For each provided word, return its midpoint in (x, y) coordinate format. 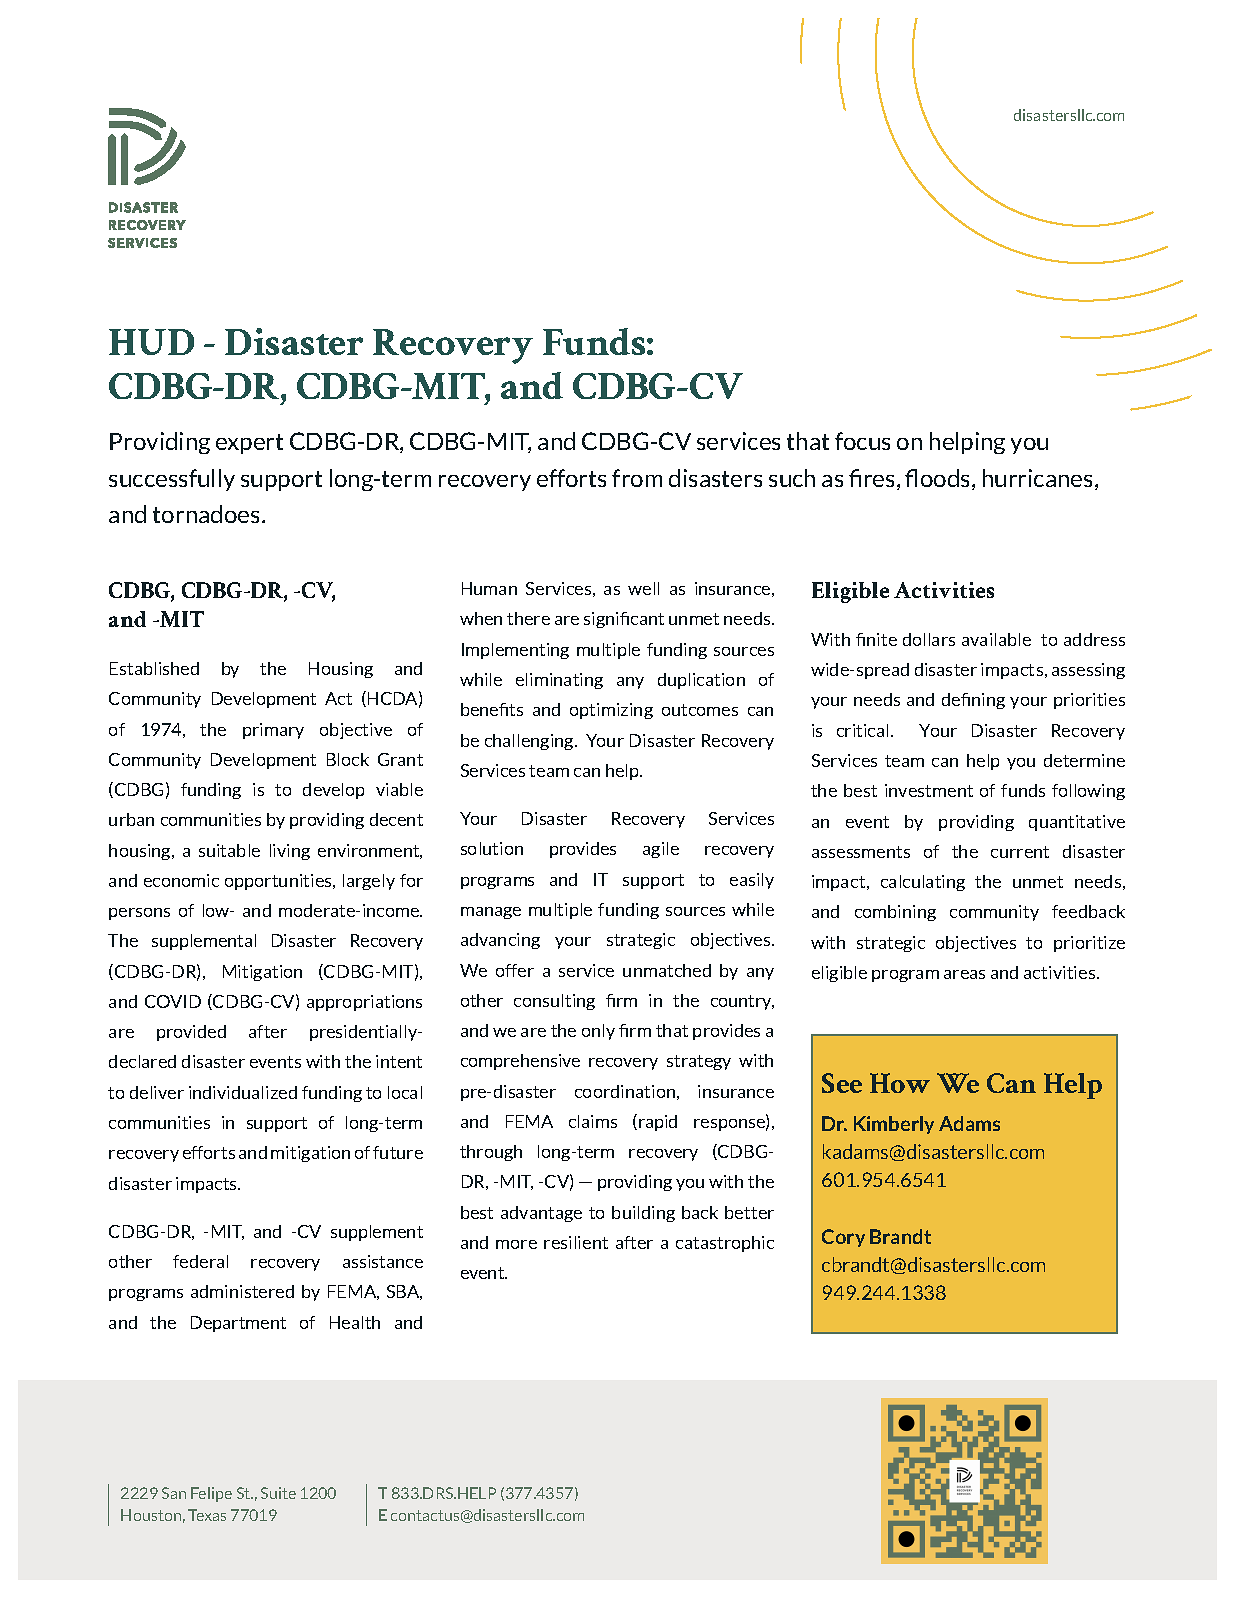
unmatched (667, 970)
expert (249, 444)
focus (862, 441)
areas (964, 974)
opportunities (279, 882)
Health (355, 1322)
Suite (278, 1493)
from (637, 478)
